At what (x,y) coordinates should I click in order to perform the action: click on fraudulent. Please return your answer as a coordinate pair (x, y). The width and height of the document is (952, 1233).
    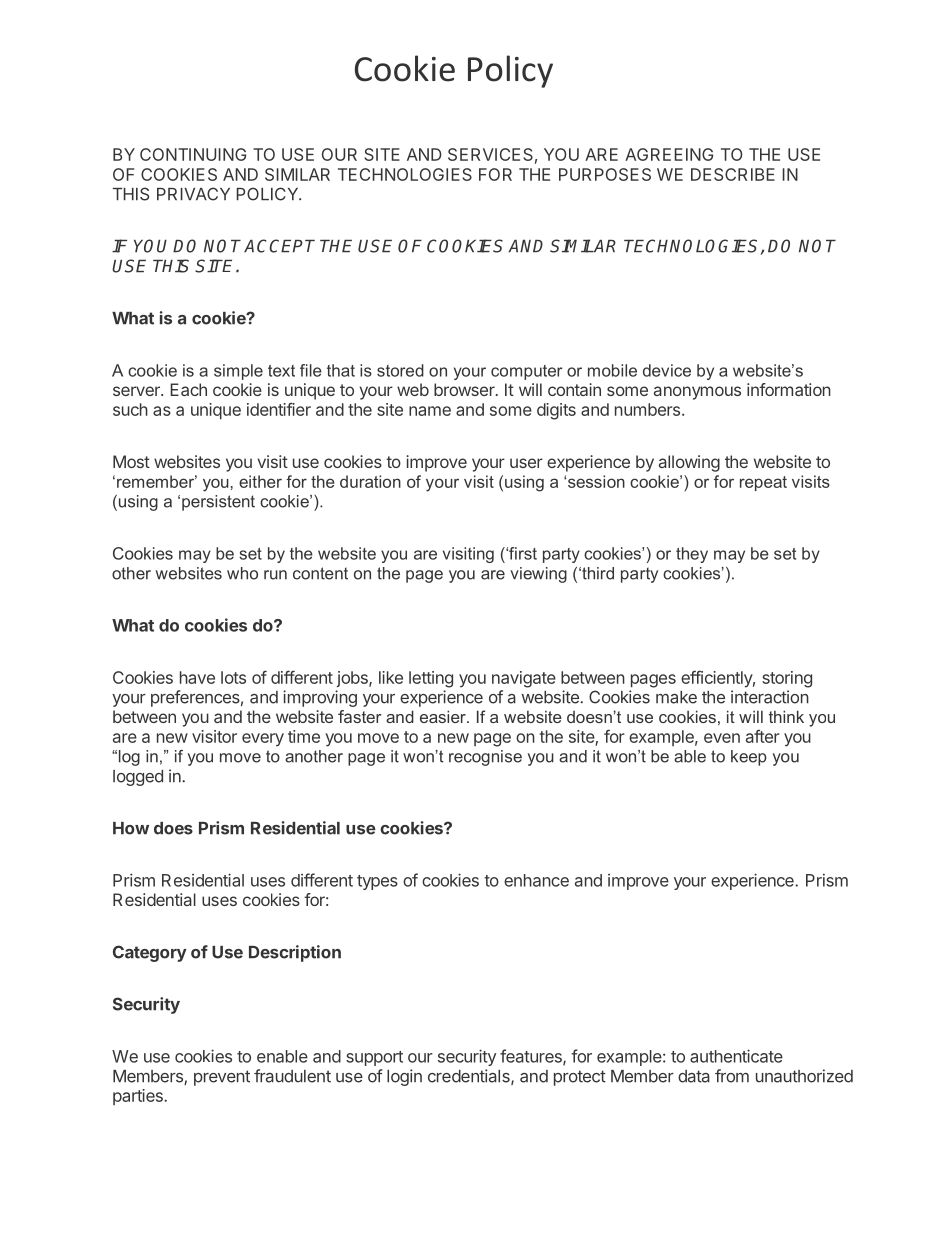
    Looking at the image, I should click on (292, 1076).
